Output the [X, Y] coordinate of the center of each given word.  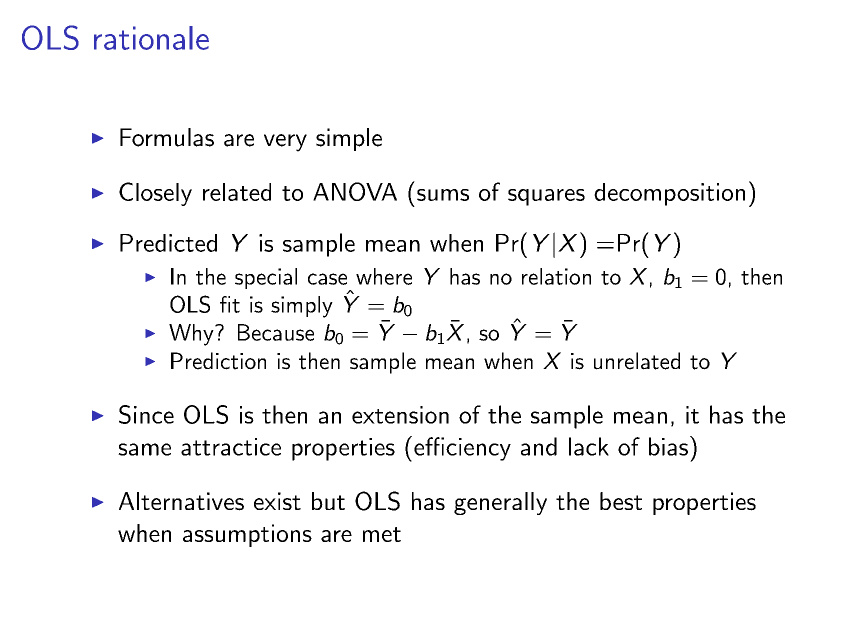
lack [589, 446]
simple [349, 139]
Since [146, 414]
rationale [151, 38]
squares [546, 197]
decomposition [669, 194]
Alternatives [181, 501]
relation [556, 276]
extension [400, 415]
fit [230, 304]
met [382, 534]
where [384, 276]
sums [443, 195]
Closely [155, 194]
